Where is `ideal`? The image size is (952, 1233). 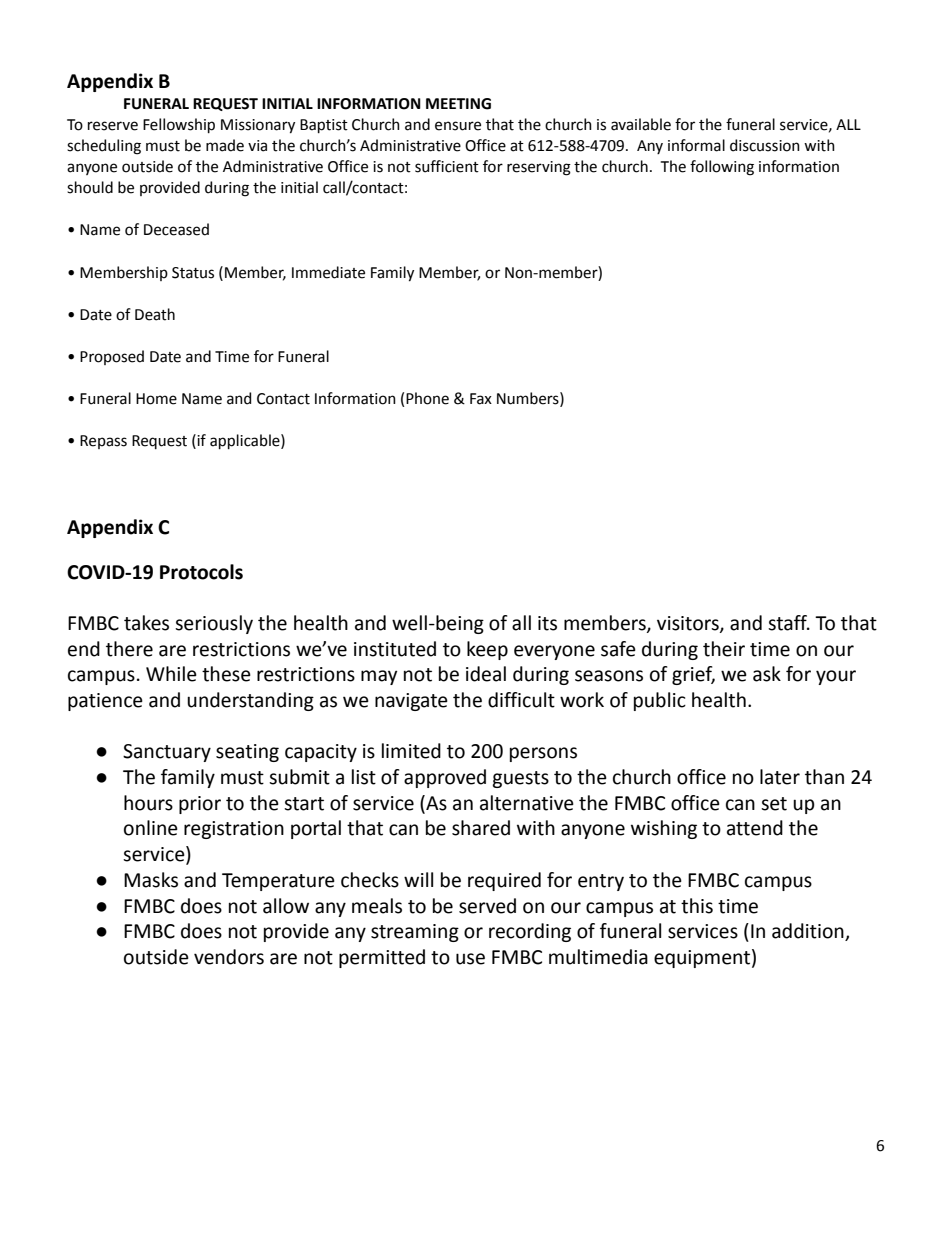 ideal is located at coordinates (486, 674).
